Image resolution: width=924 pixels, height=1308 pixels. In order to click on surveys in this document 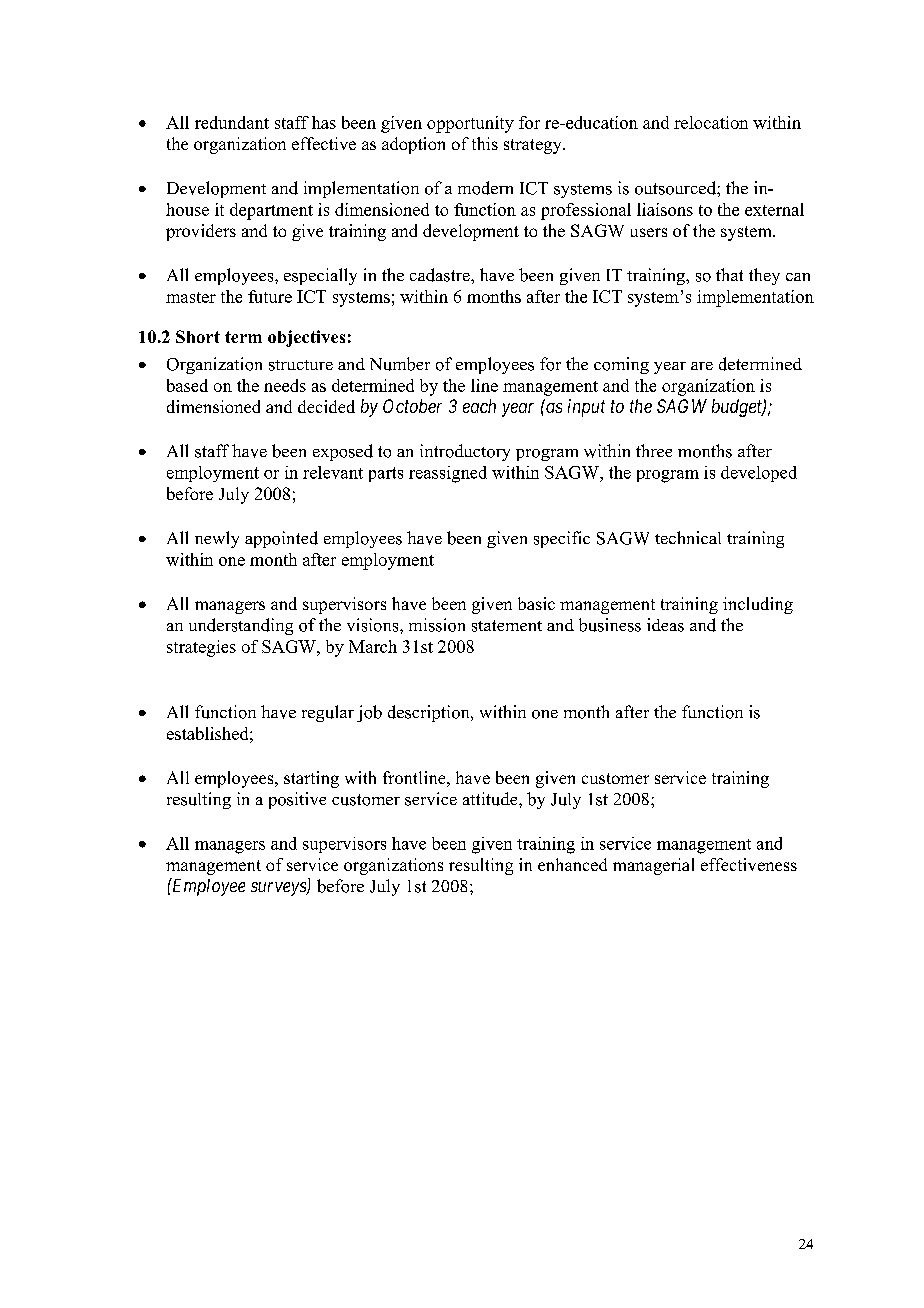, I will do `click(279, 889)`.
